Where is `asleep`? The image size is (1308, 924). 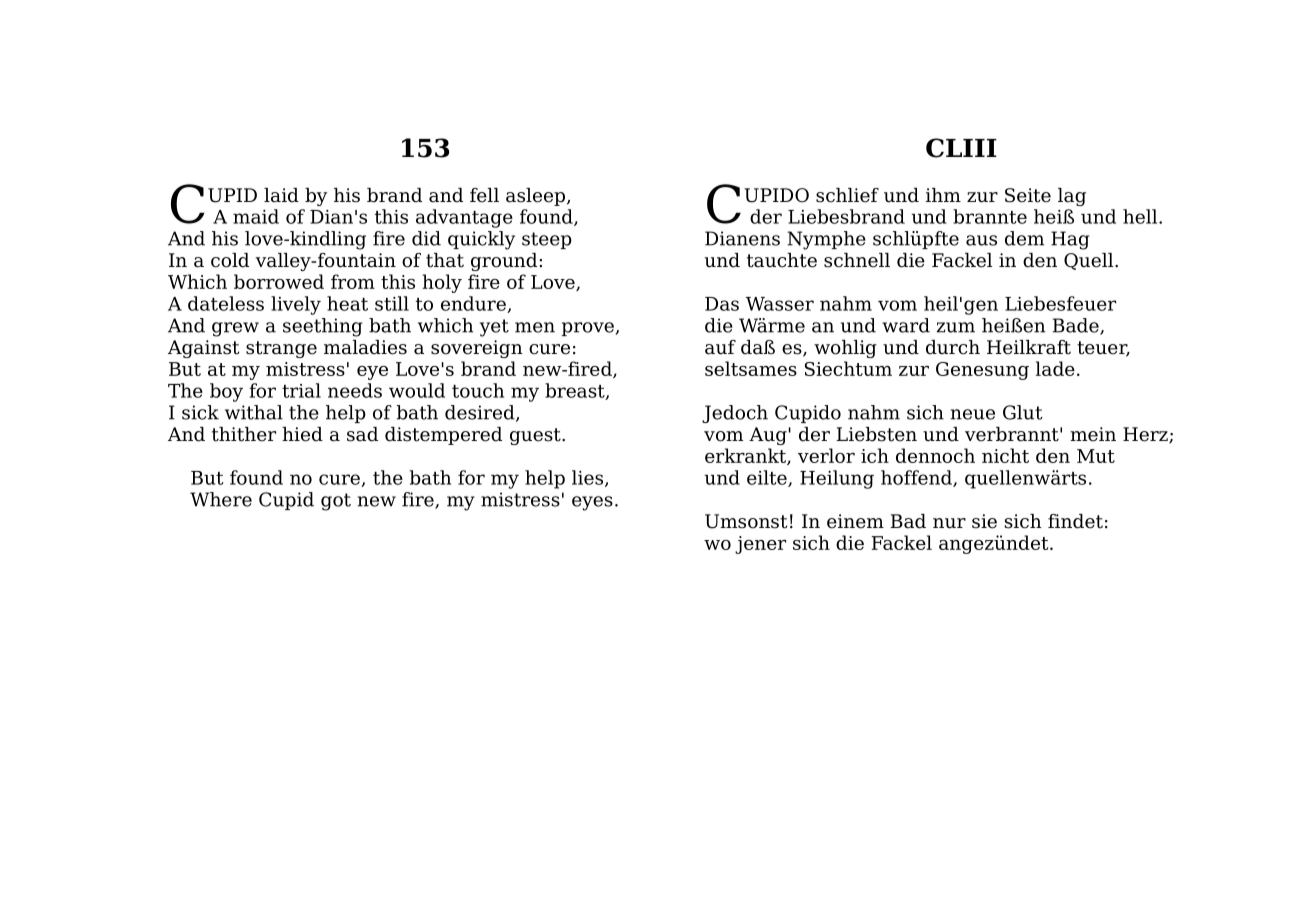 asleep is located at coordinates (535, 197).
